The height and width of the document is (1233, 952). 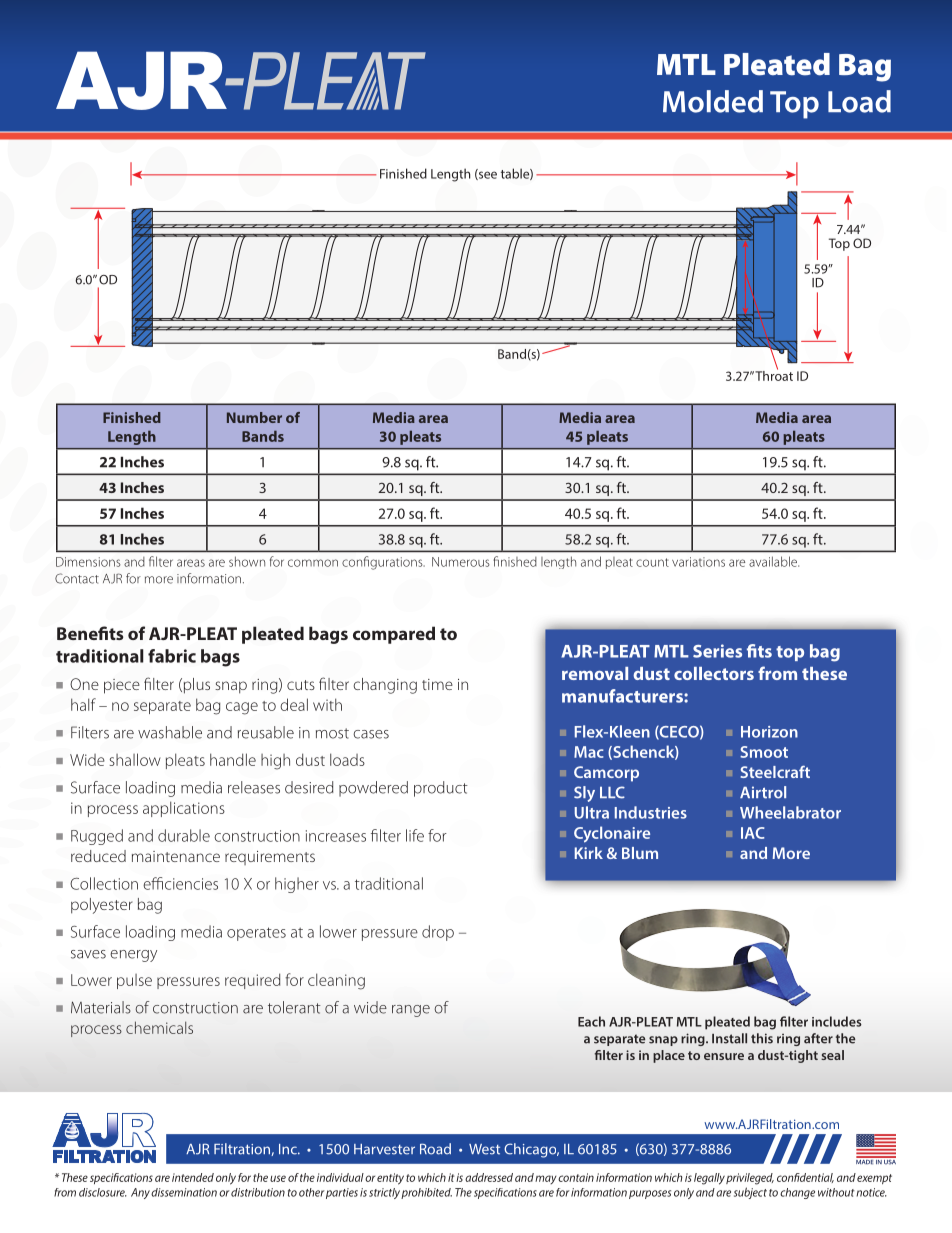 What do you see at coordinates (717, 651) in the document?
I see `Series` at bounding box center [717, 651].
